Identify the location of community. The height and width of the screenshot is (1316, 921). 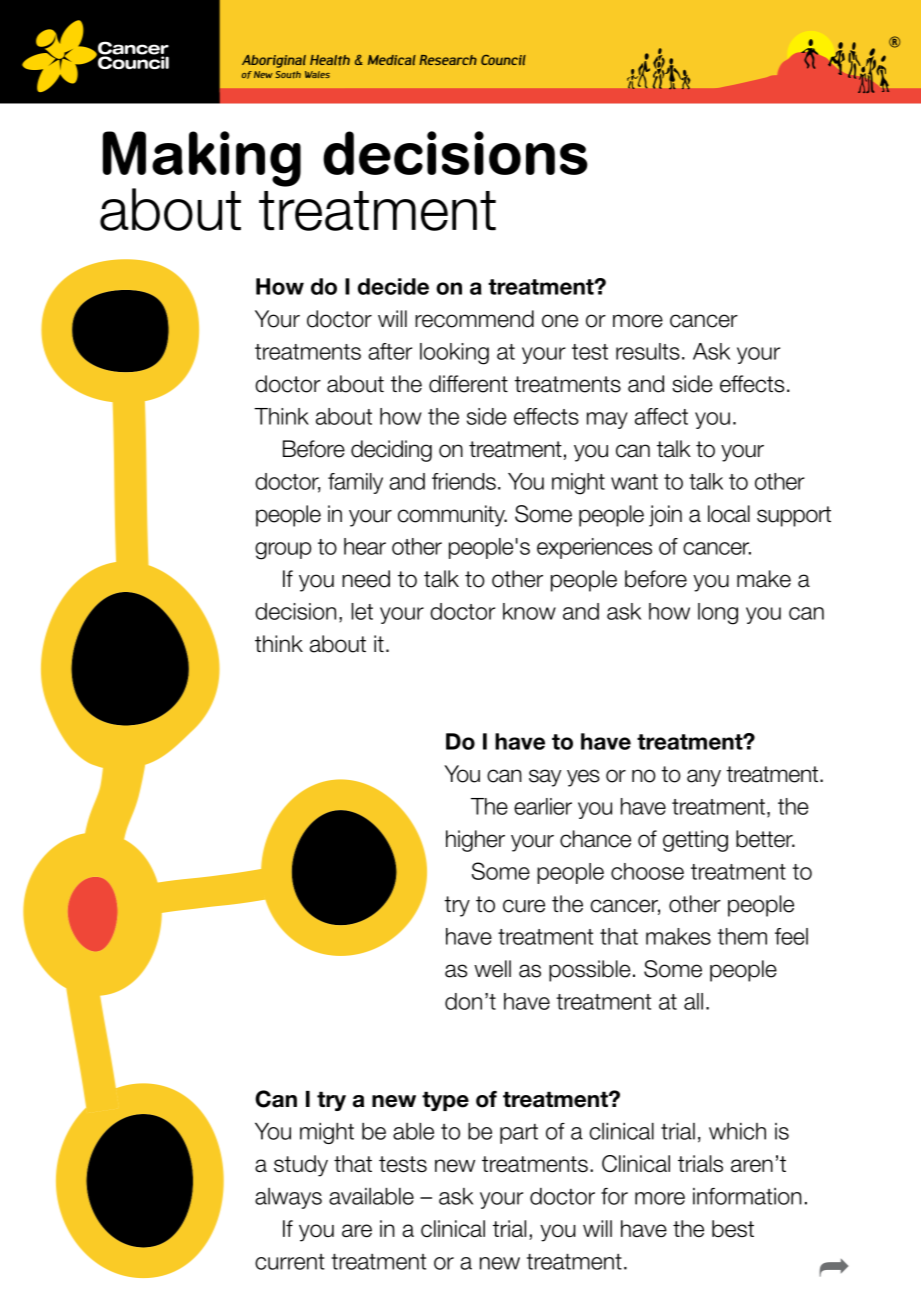
(452, 516).
